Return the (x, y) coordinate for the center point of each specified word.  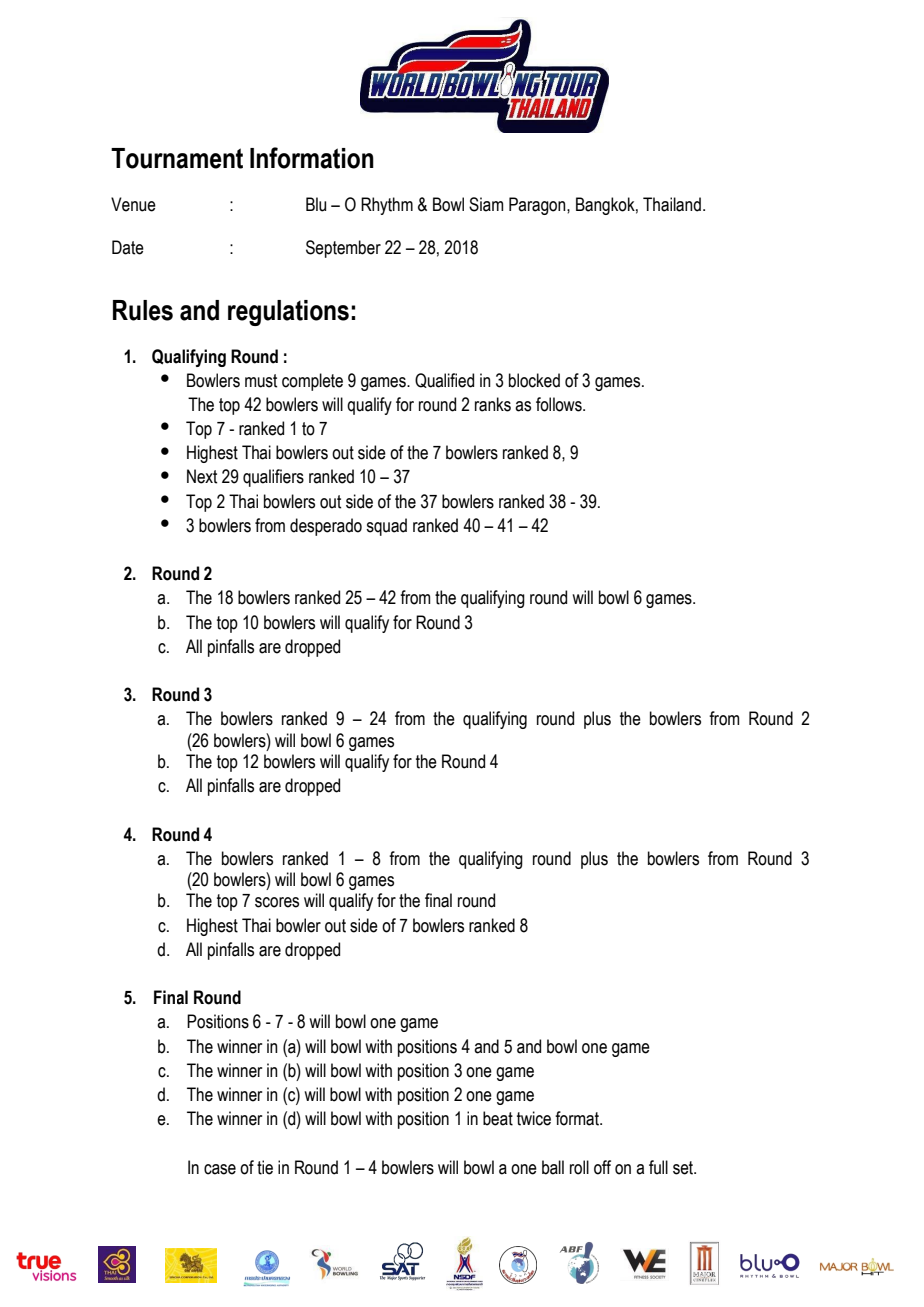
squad (386, 527)
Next (202, 476)
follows (560, 404)
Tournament (177, 158)
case (220, 1169)
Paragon (538, 206)
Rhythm (387, 206)
